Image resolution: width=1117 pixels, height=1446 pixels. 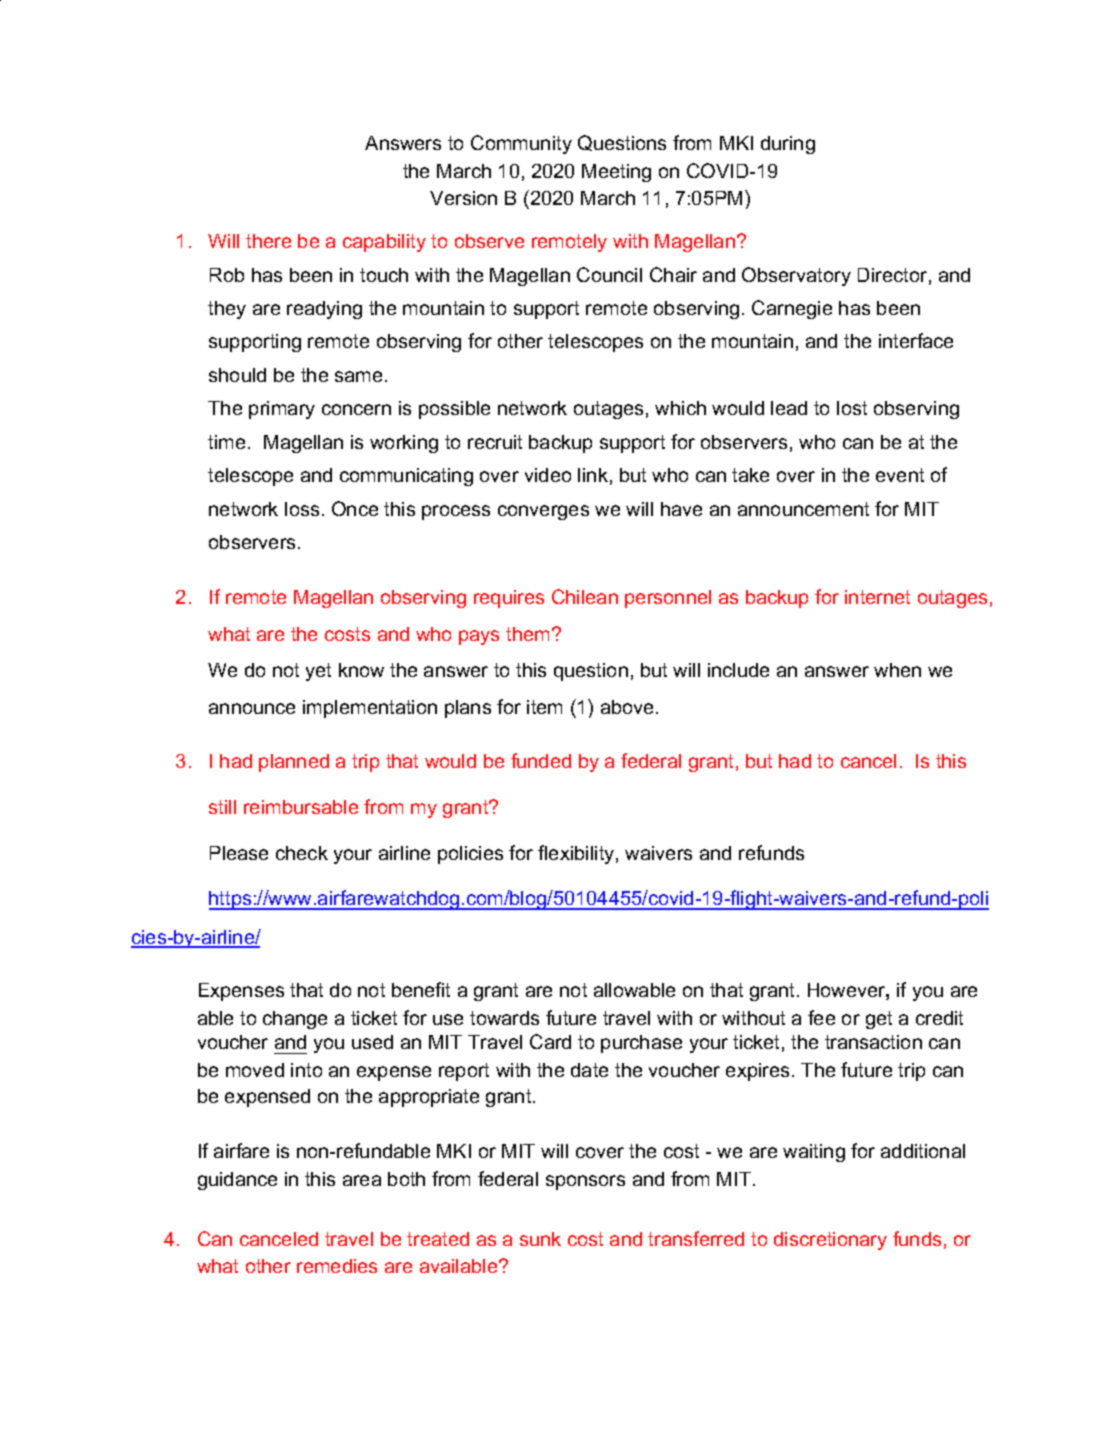 I want to click on yet, so click(x=318, y=672).
